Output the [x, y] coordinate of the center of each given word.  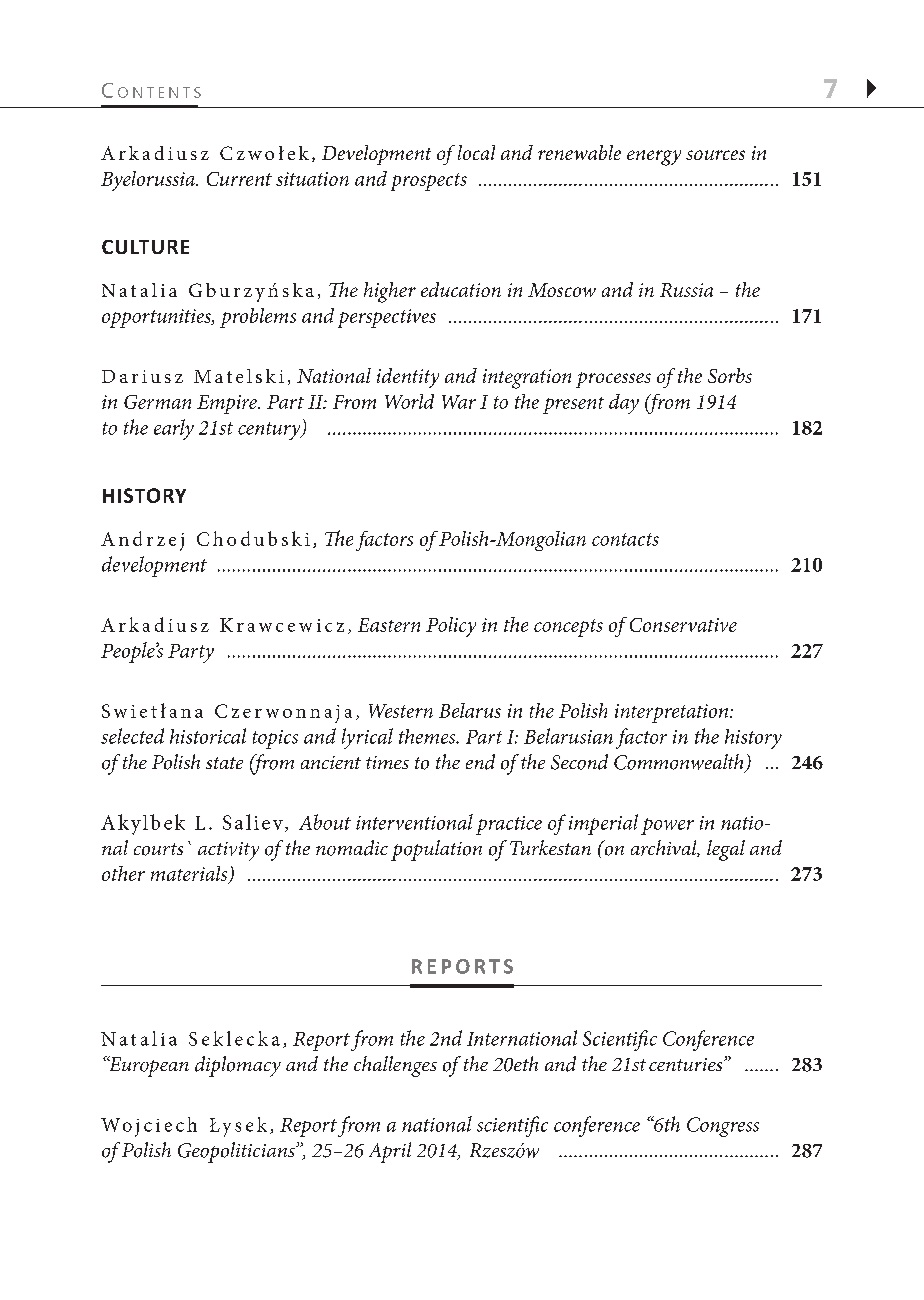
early [174, 429]
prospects [429, 182]
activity [228, 851]
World [409, 401]
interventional [414, 822]
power [667, 826]
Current [239, 179]
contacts [625, 539]
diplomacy [238, 1066]
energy [654, 158]
